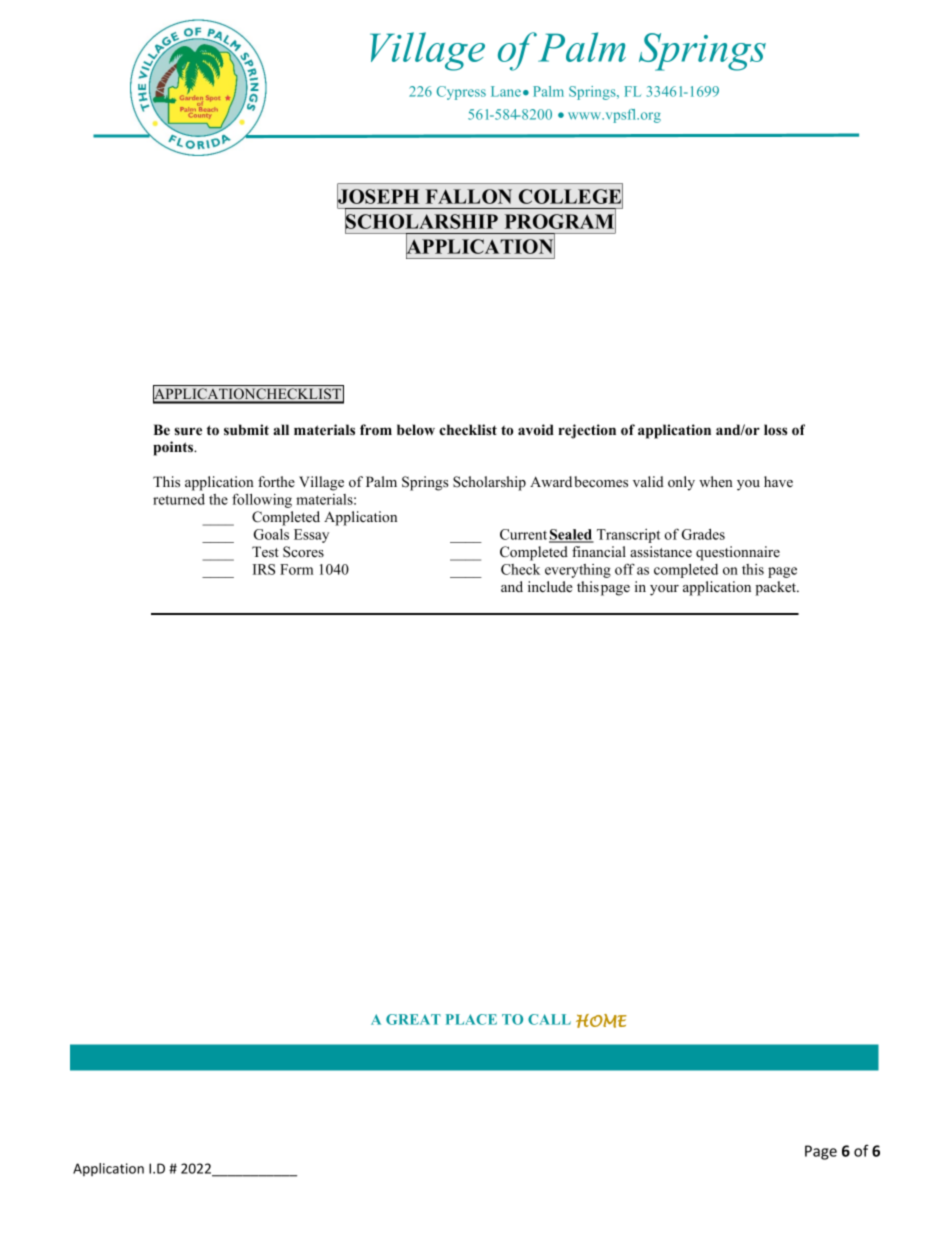 This screenshot has height=1233, width=952. Describe the element at coordinates (664, 590) in the screenshot. I see `your` at that location.
